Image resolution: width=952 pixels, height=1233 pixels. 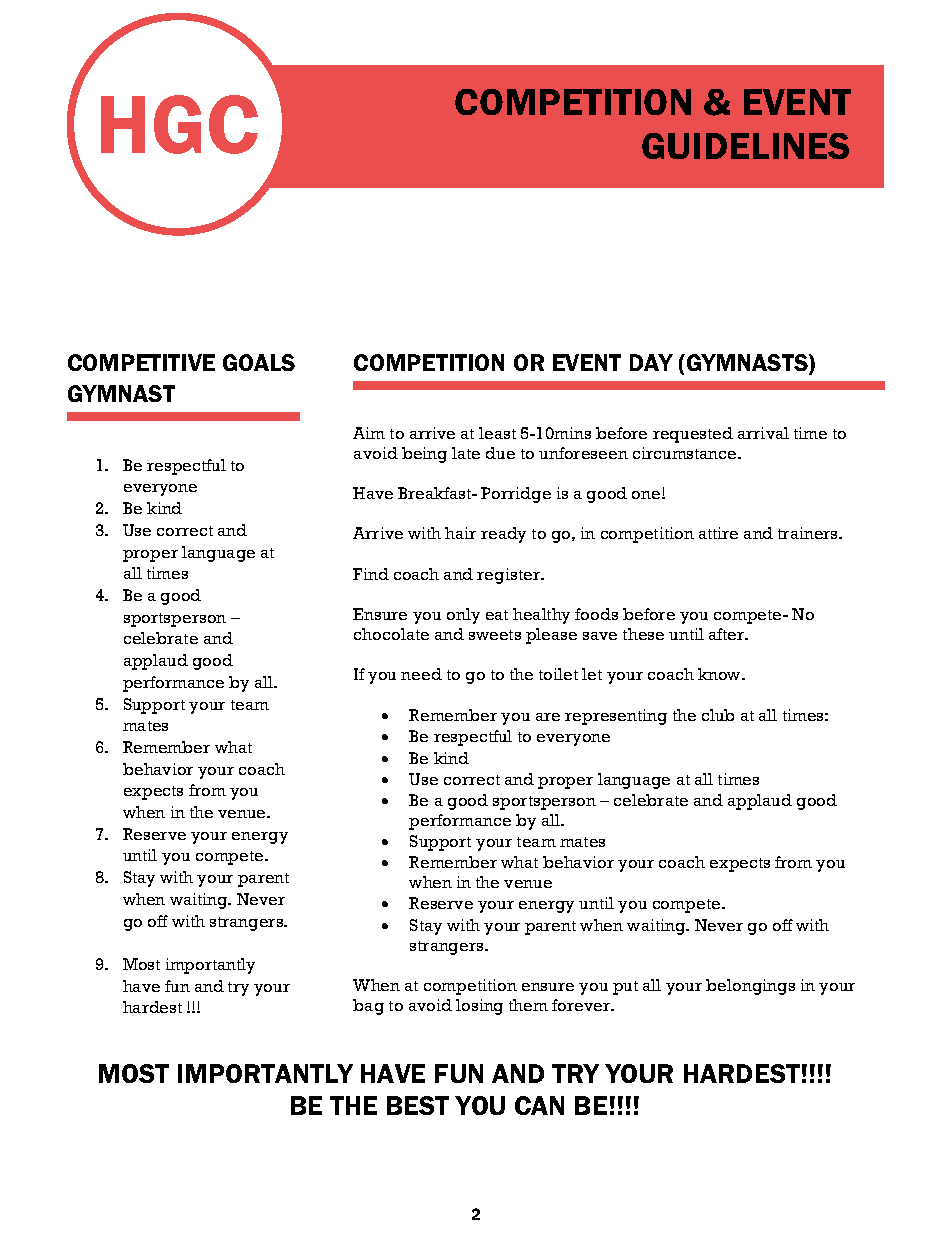 What do you see at coordinates (418, 1105) in the screenshot?
I see `BEST` at bounding box center [418, 1105].
